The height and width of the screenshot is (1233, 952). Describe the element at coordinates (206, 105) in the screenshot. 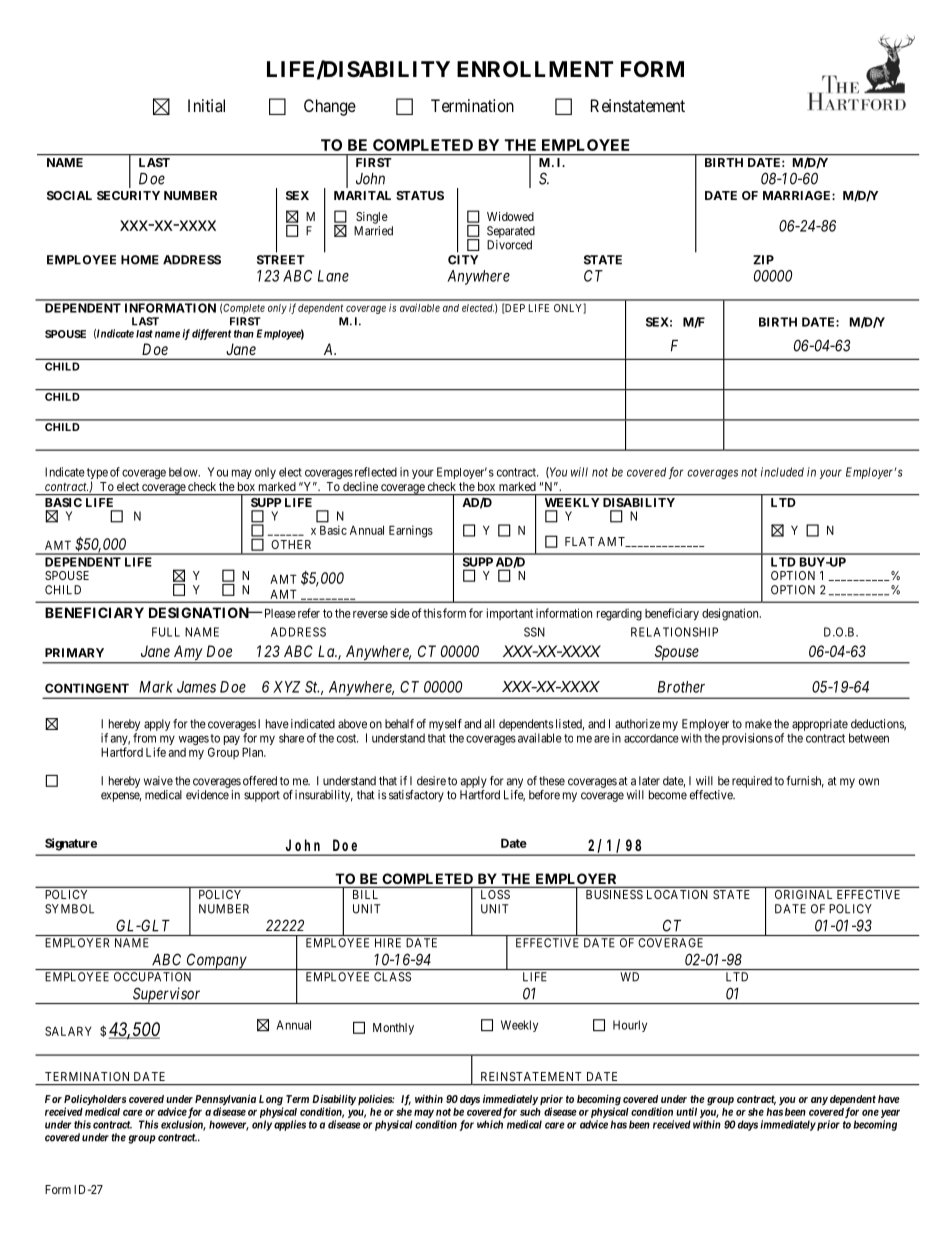

I see `Initial` at that location.
